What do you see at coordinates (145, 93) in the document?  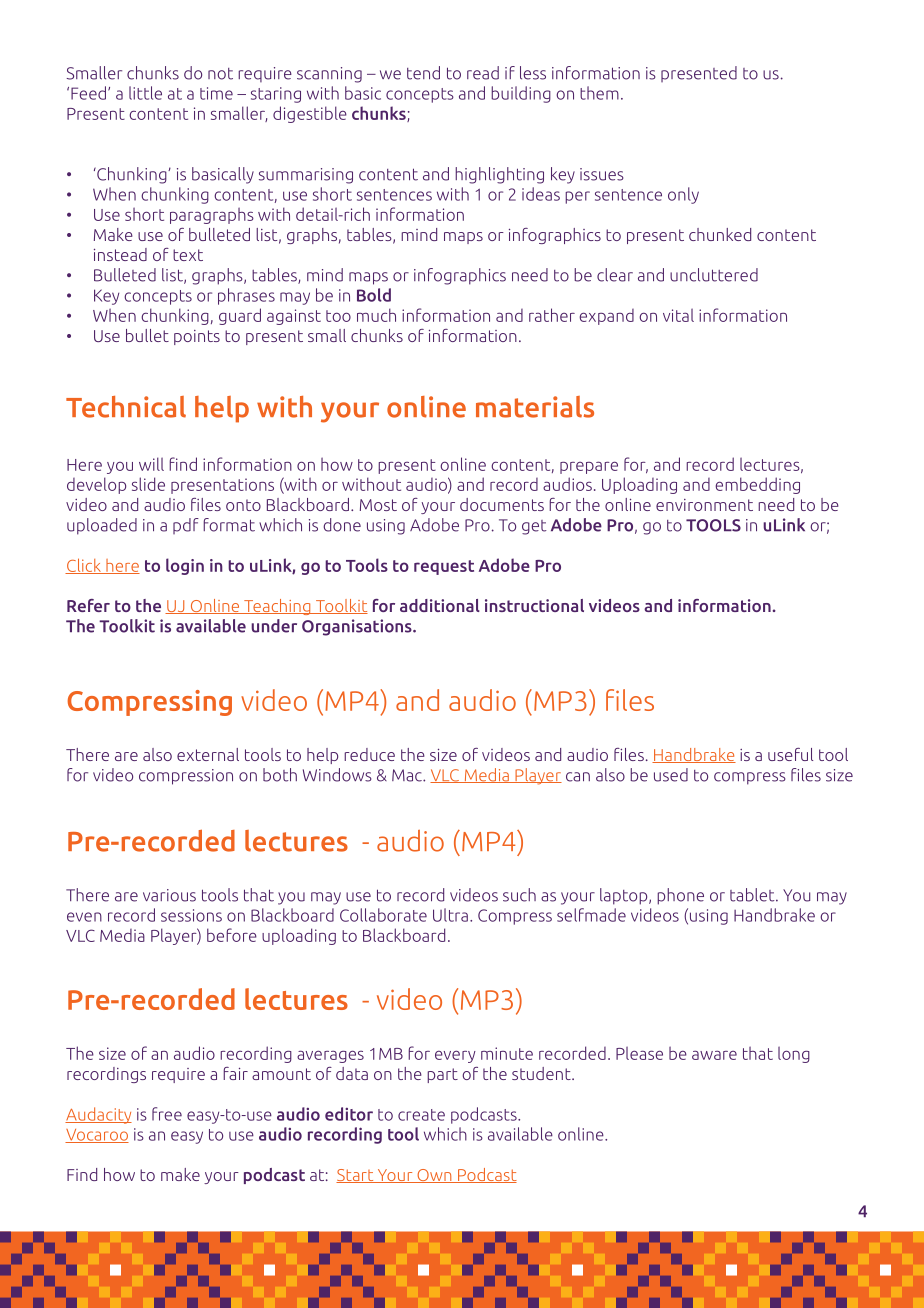 I see `little` at bounding box center [145, 93].
